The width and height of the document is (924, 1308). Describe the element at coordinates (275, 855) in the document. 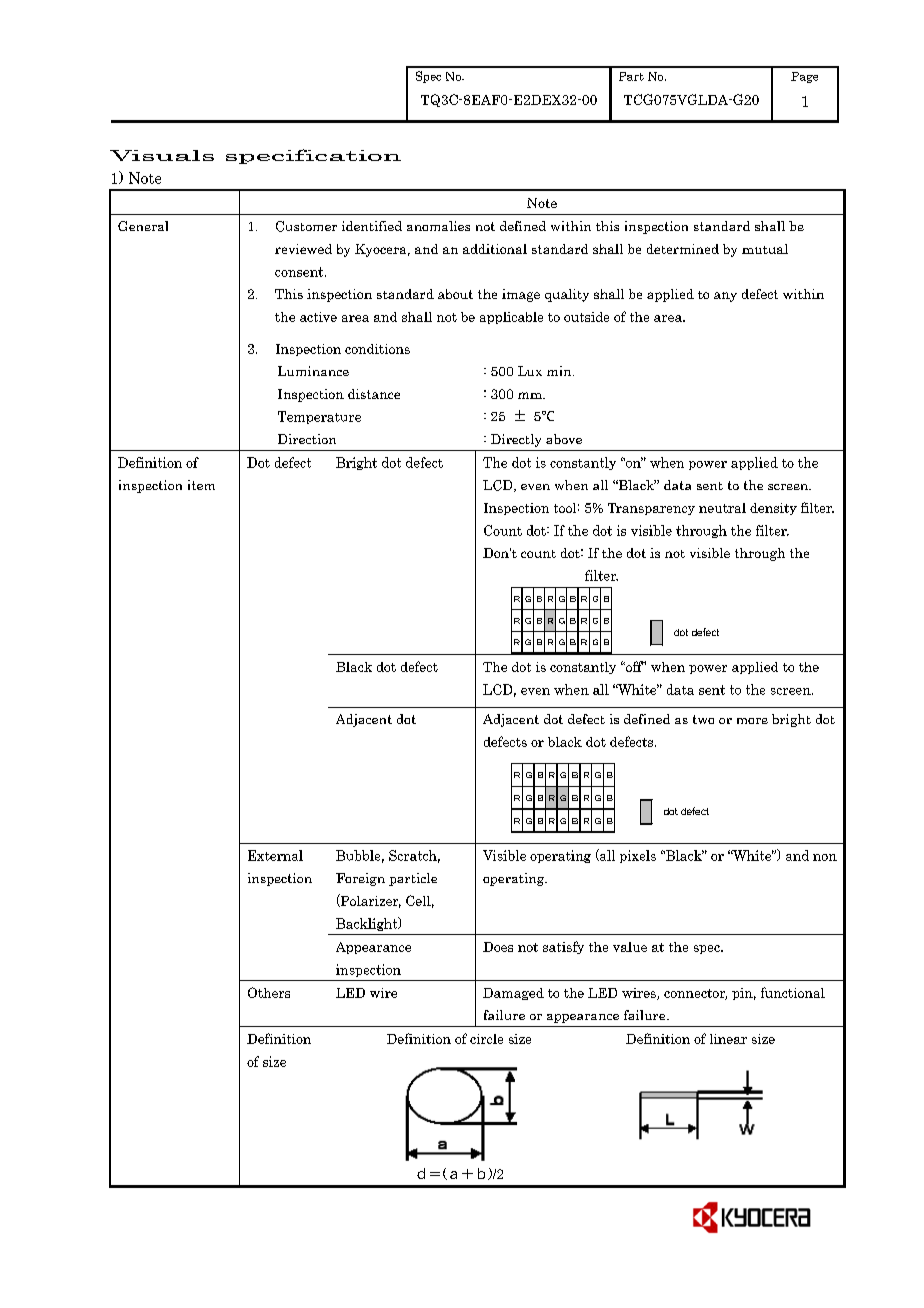

I see `External` at that location.
